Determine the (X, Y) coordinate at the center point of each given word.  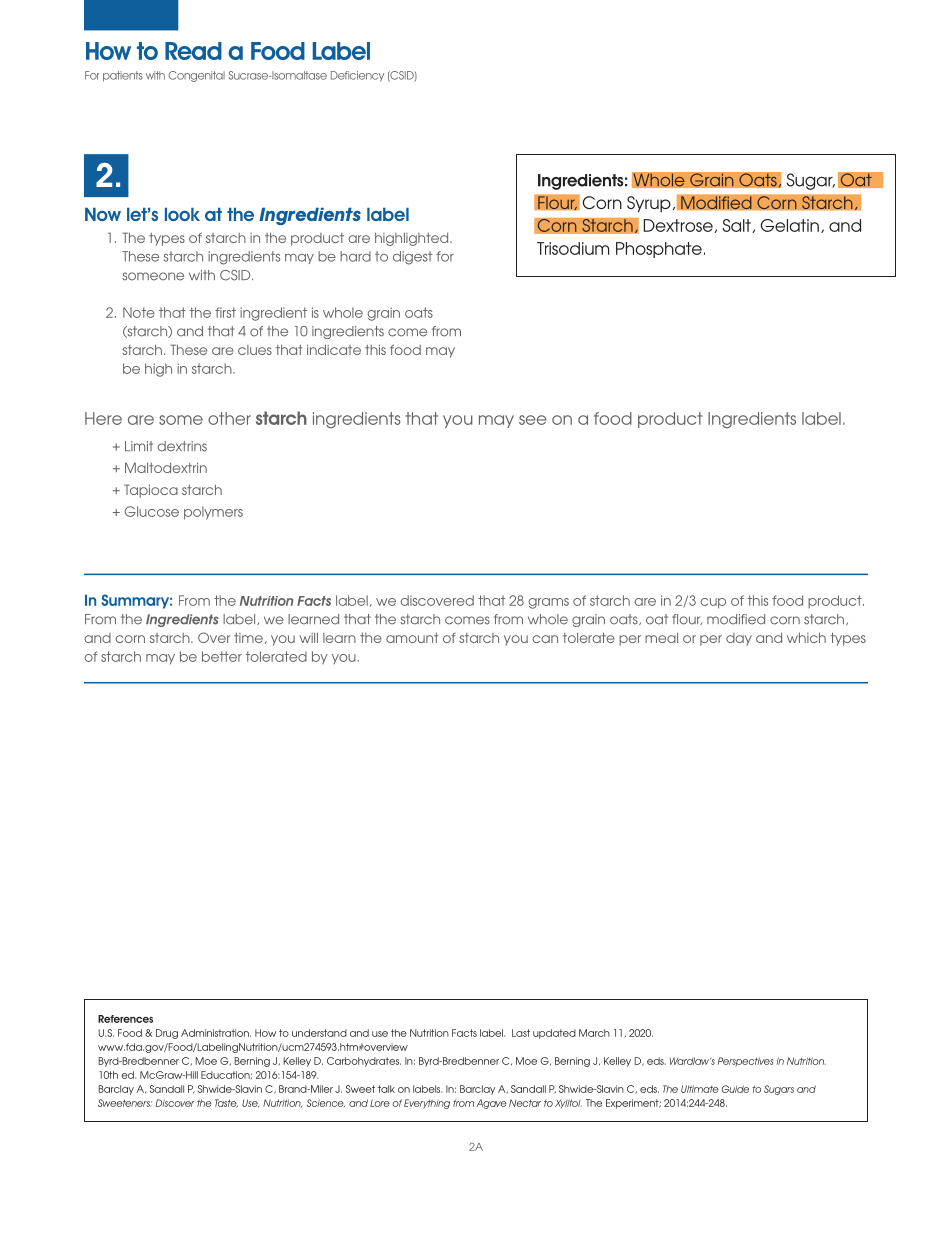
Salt (736, 225)
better (222, 656)
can (545, 639)
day (739, 639)
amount (412, 638)
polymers (213, 513)
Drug (167, 1034)
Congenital (196, 76)
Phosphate (659, 250)
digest (412, 258)
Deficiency (357, 76)
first (225, 312)
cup (713, 603)
